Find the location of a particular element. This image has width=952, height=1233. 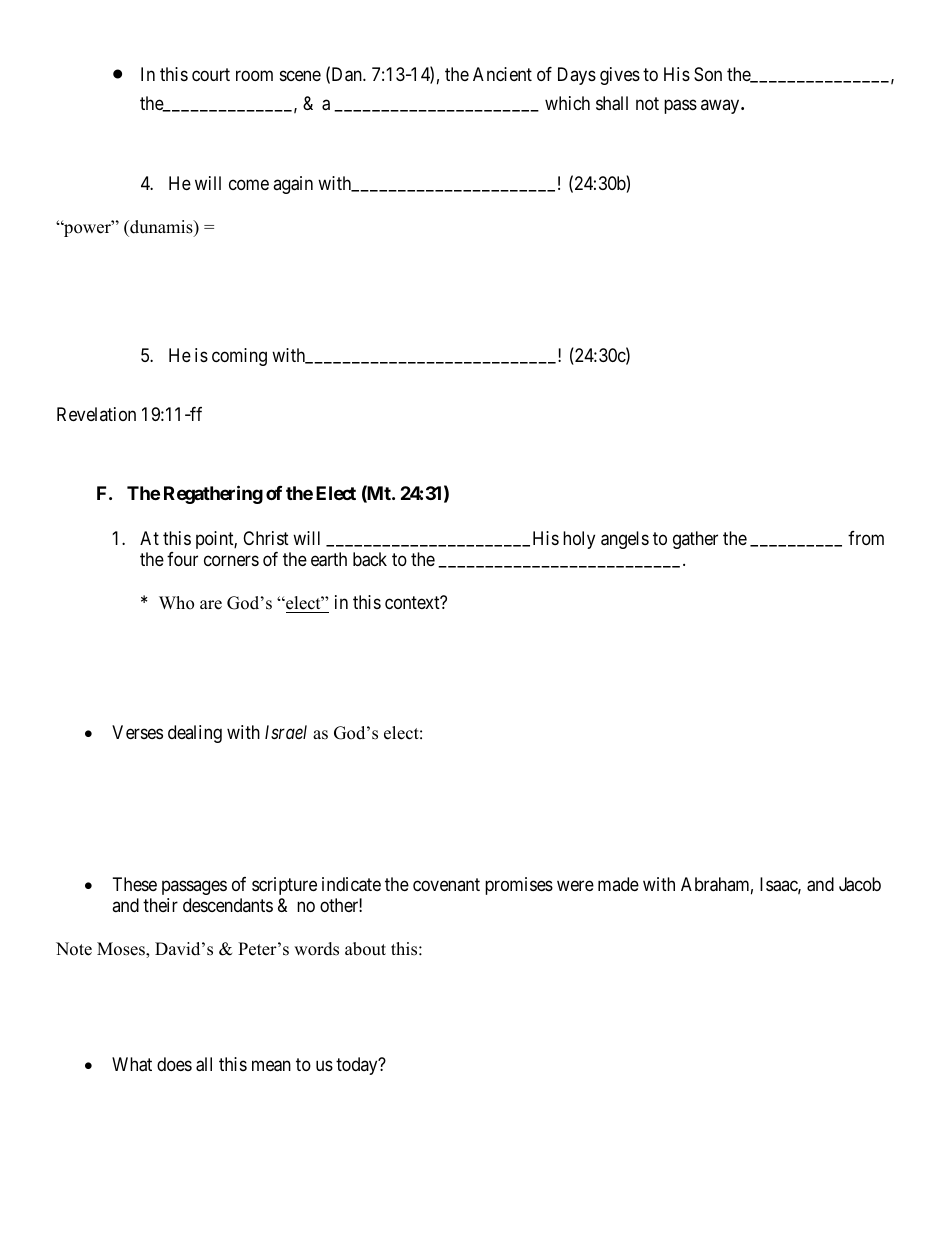

does is located at coordinates (174, 1064).
